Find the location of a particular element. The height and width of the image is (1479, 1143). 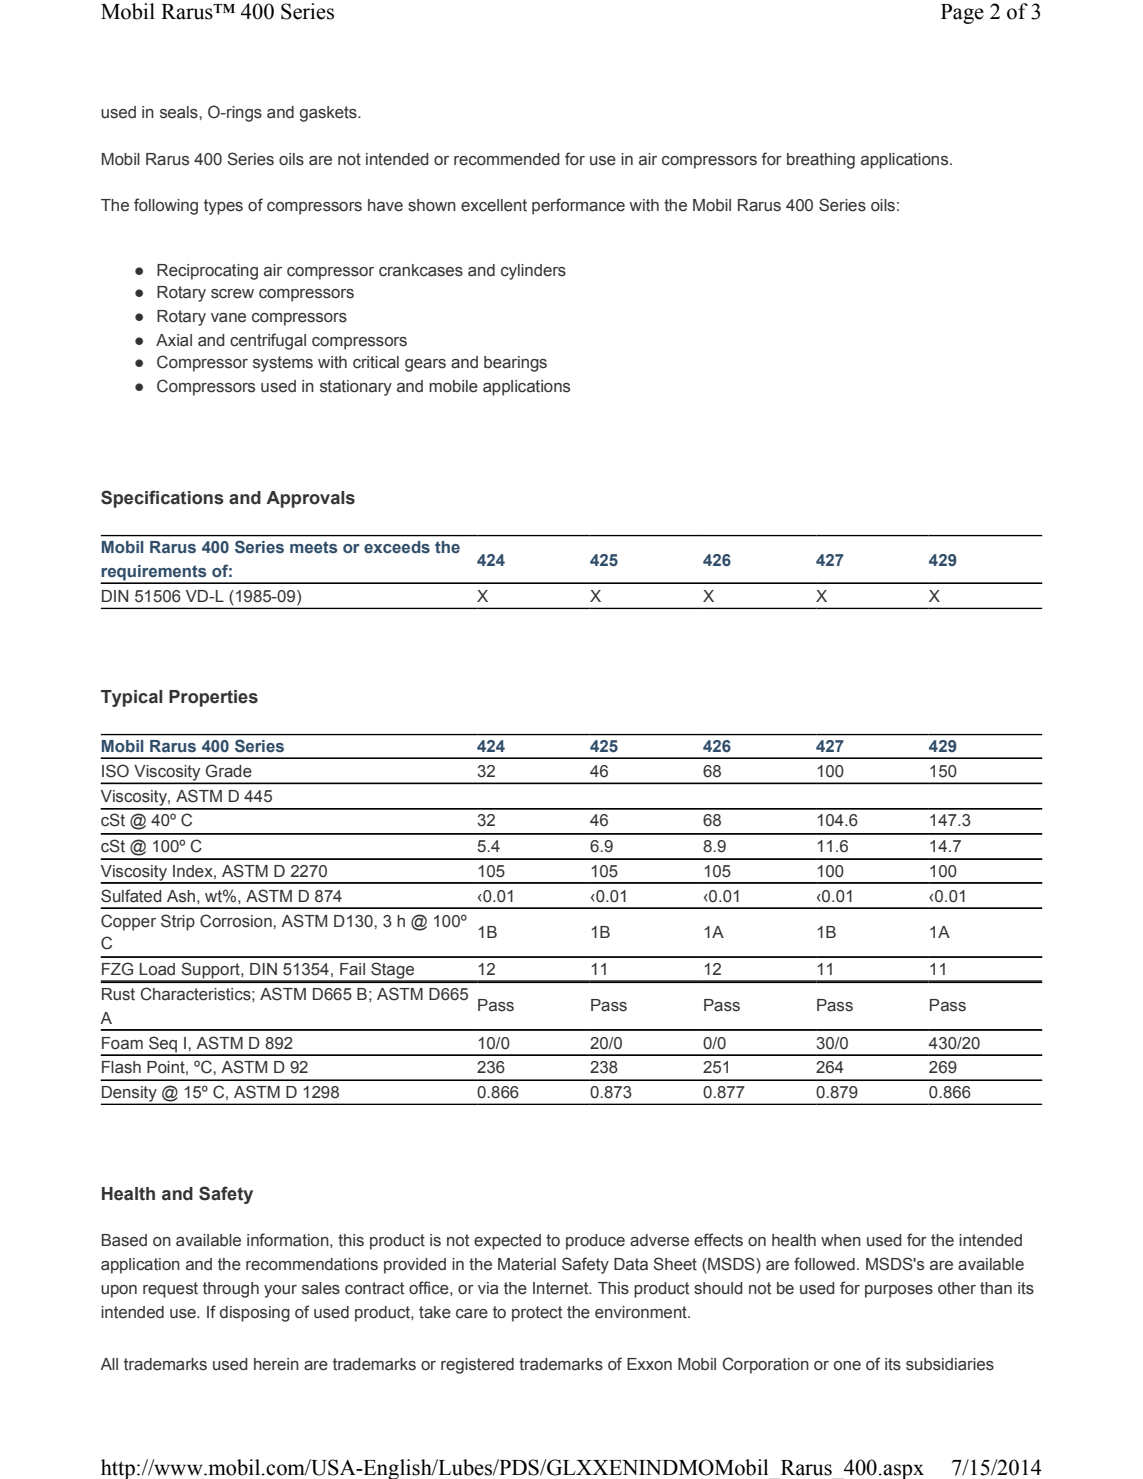

recommended is located at coordinates (507, 159).
